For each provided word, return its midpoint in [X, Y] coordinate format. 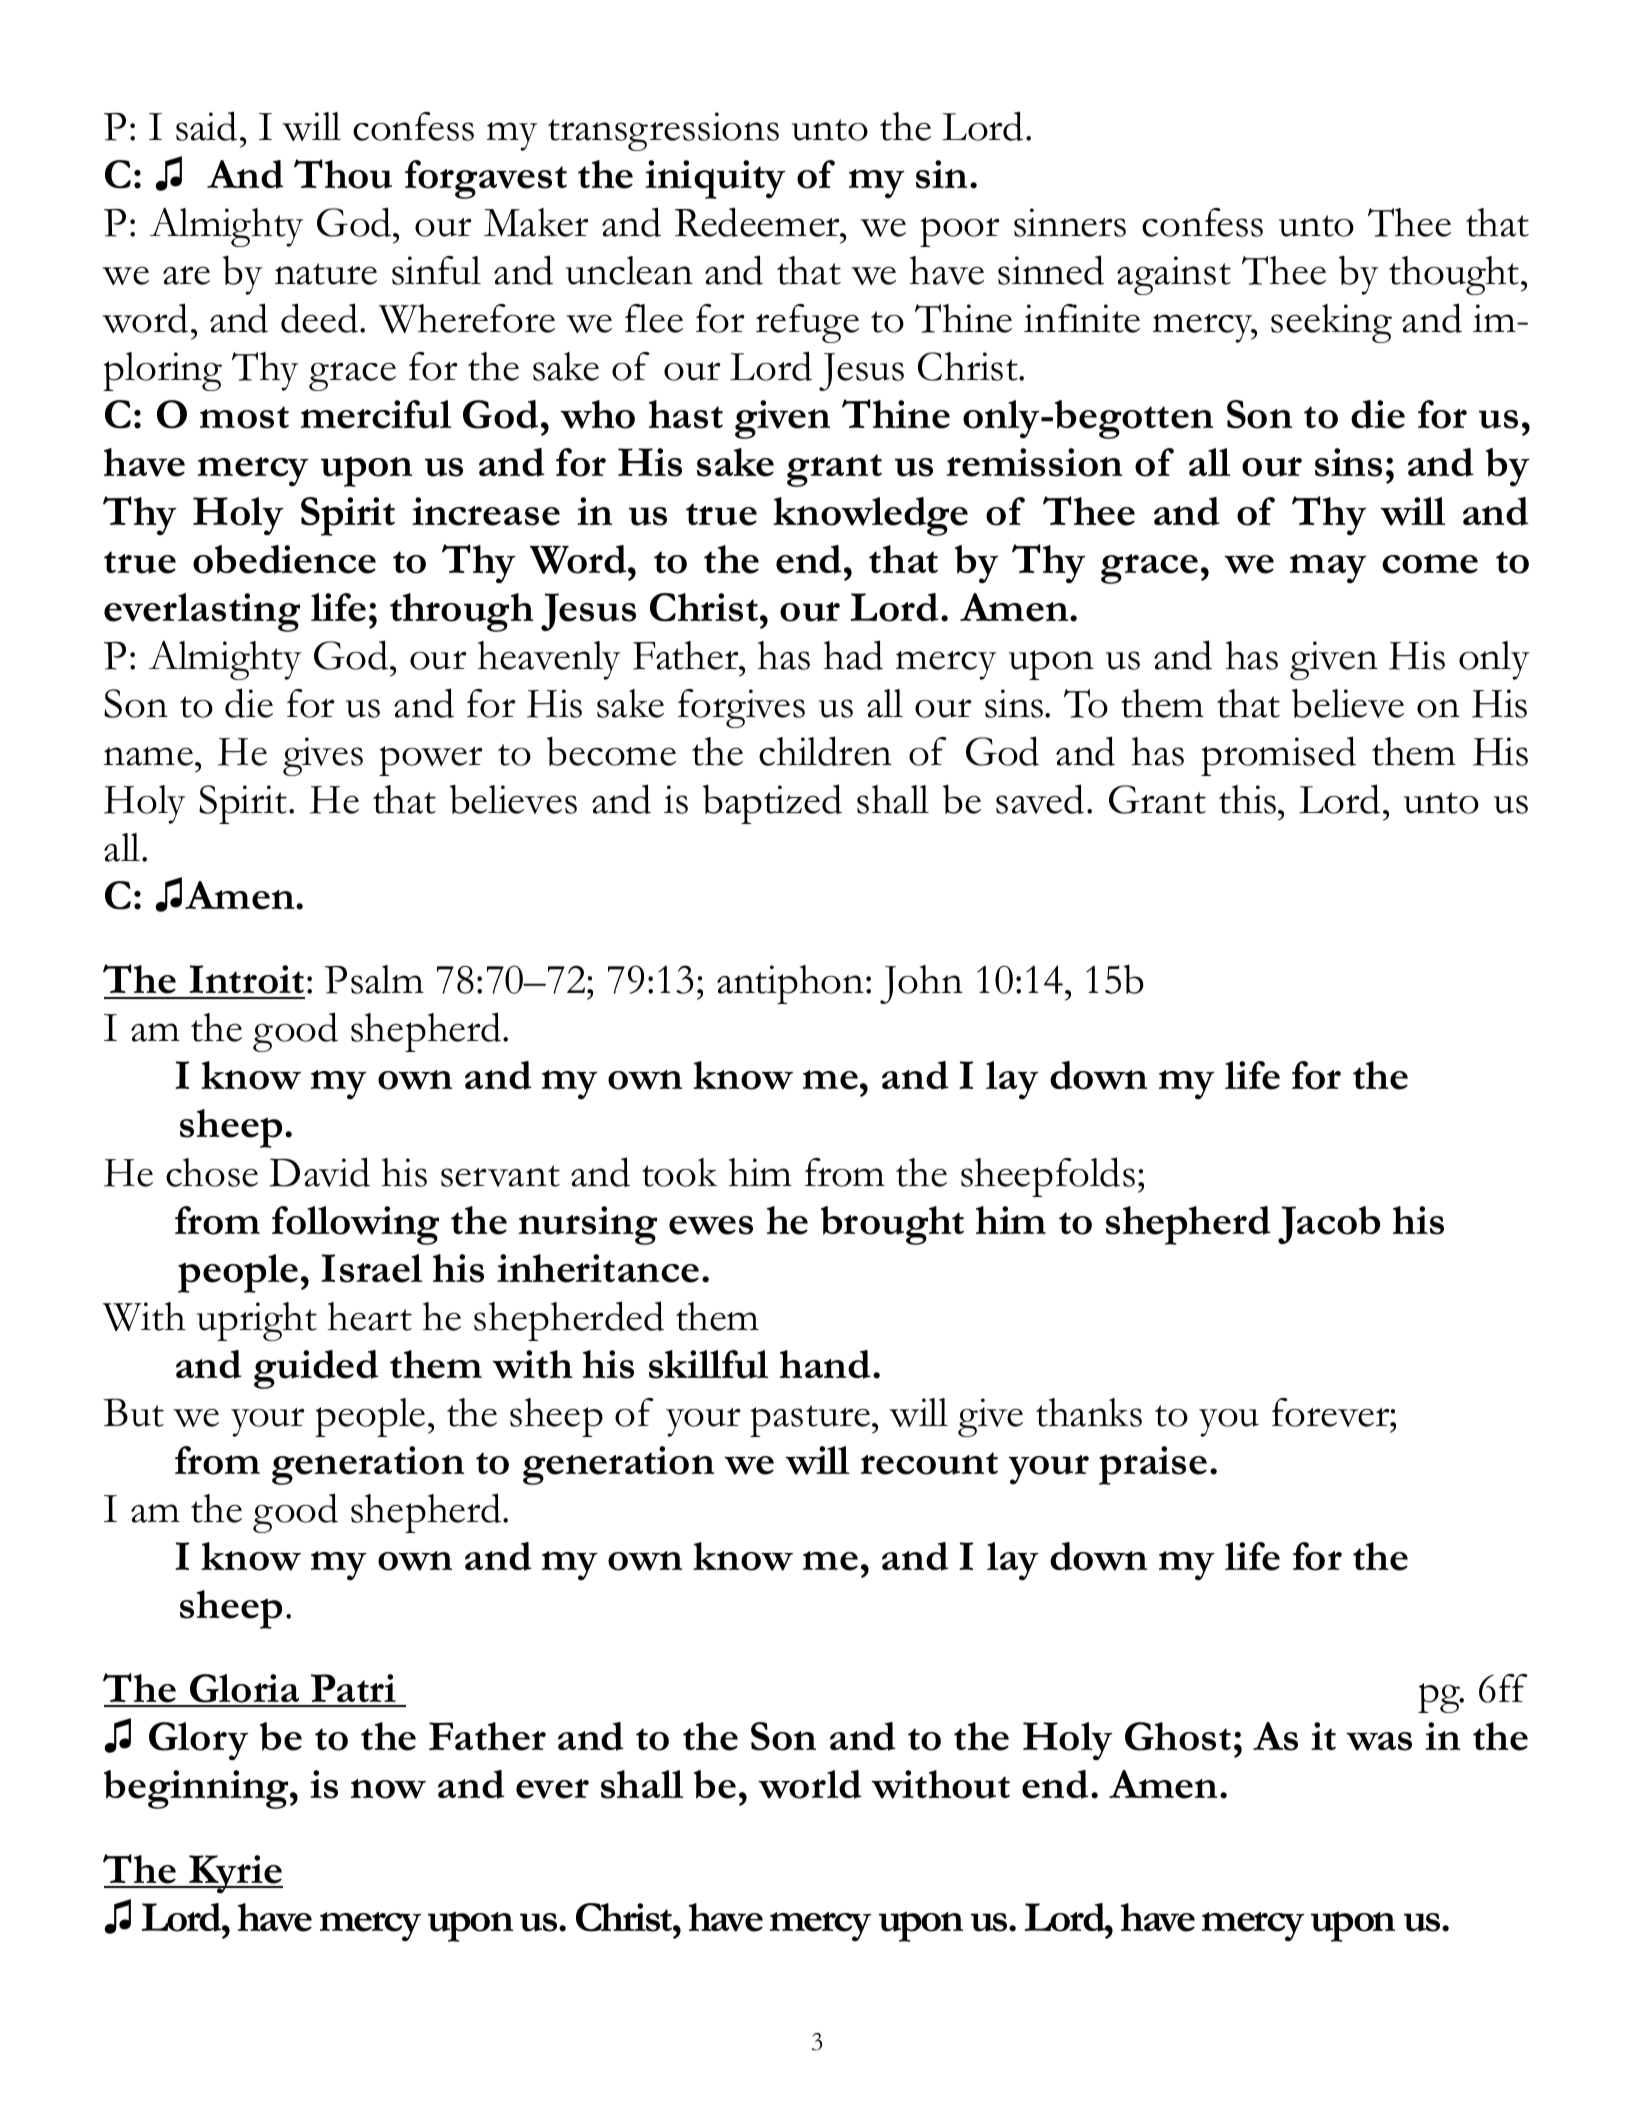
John [921, 984]
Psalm [374, 979]
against [1174, 275]
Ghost [1178, 1736]
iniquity [715, 179]
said [206, 126]
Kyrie [235, 1874]
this [1249, 799]
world [810, 1784]
